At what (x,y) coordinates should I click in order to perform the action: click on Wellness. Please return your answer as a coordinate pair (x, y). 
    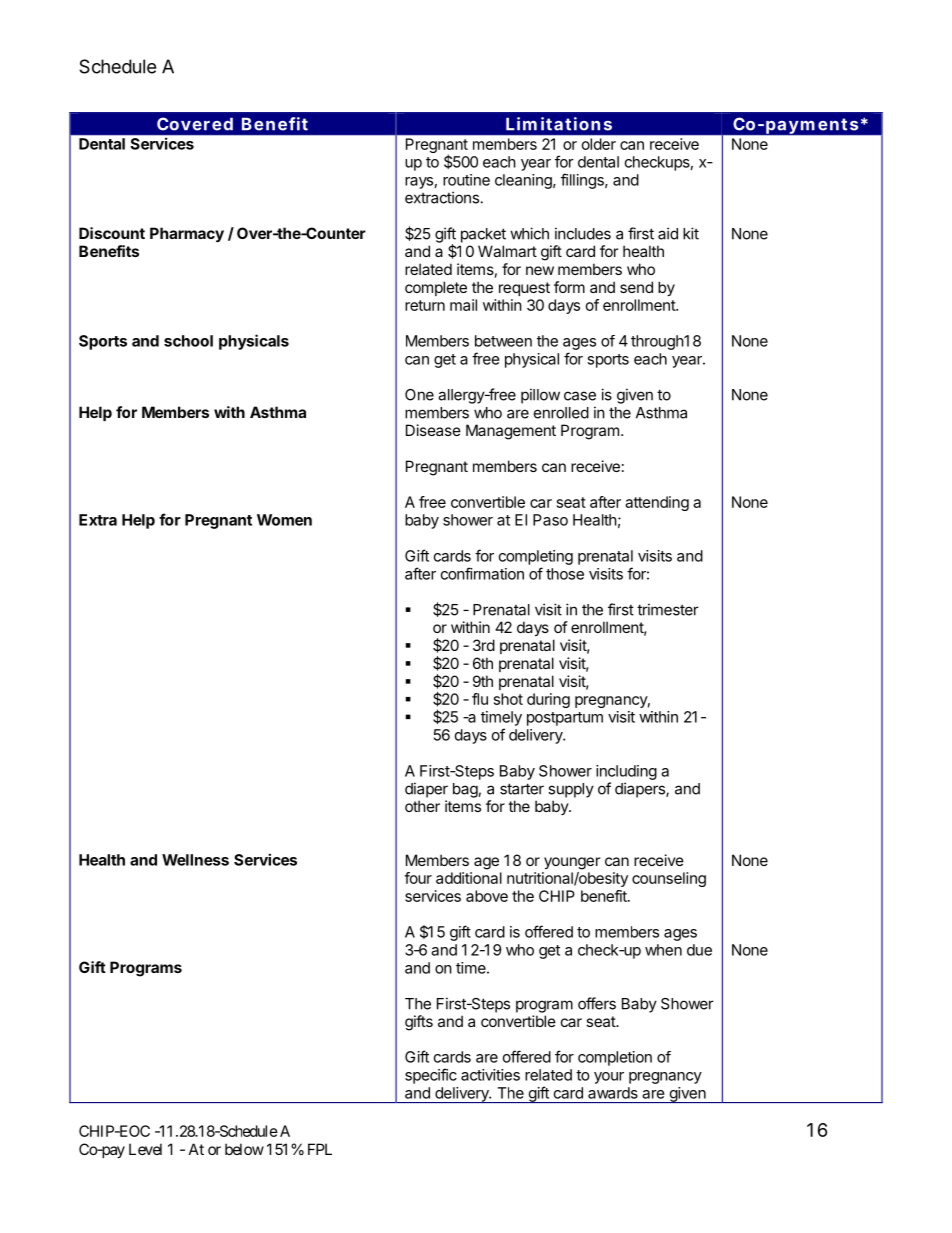
    Looking at the image, I should click on (195, 860).
